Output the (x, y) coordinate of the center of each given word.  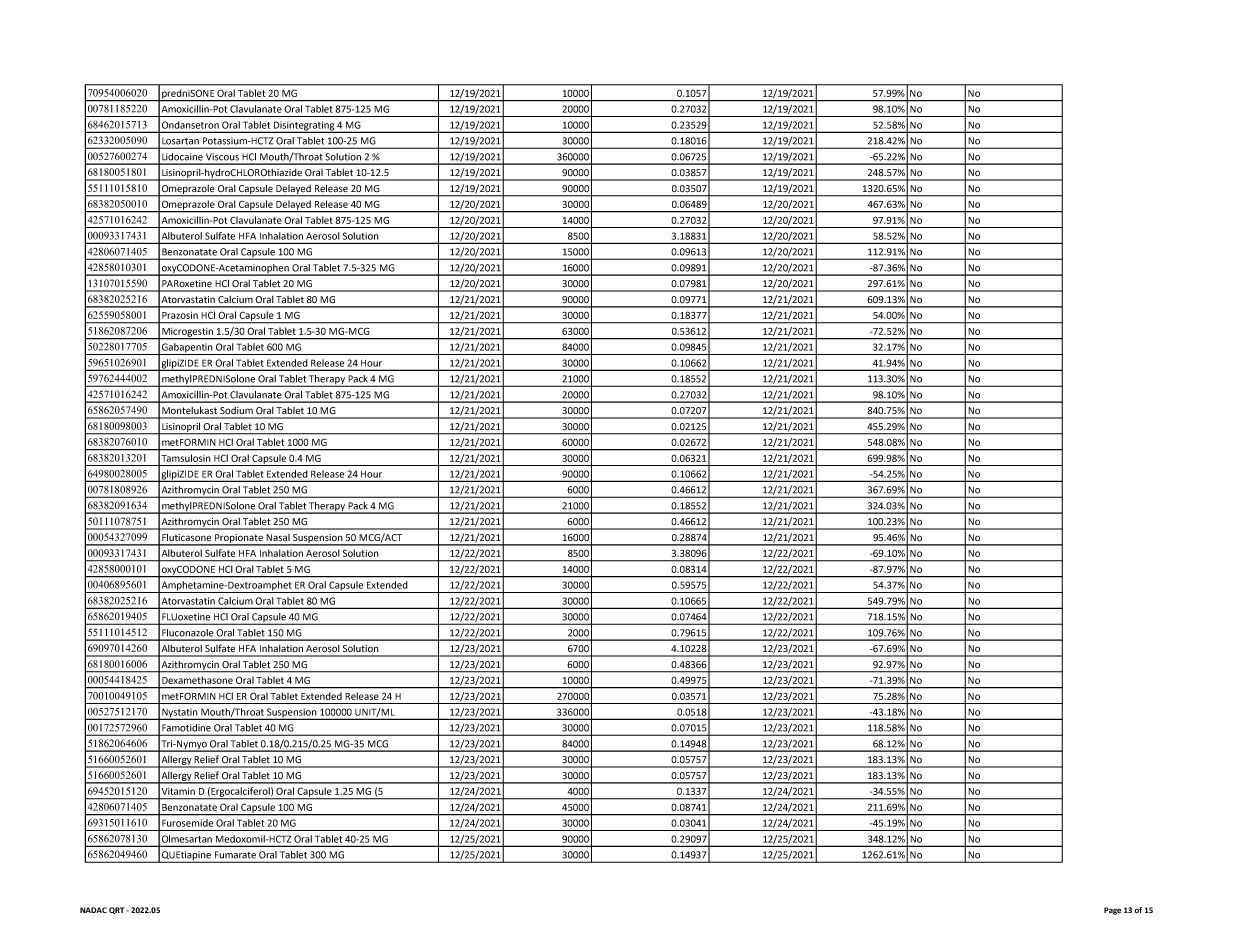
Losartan (180, 141)
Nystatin (180, 714)
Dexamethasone (197, 680)
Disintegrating (304, 127)
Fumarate (235, 855)
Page (1112, 911)
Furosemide (187, 823)
